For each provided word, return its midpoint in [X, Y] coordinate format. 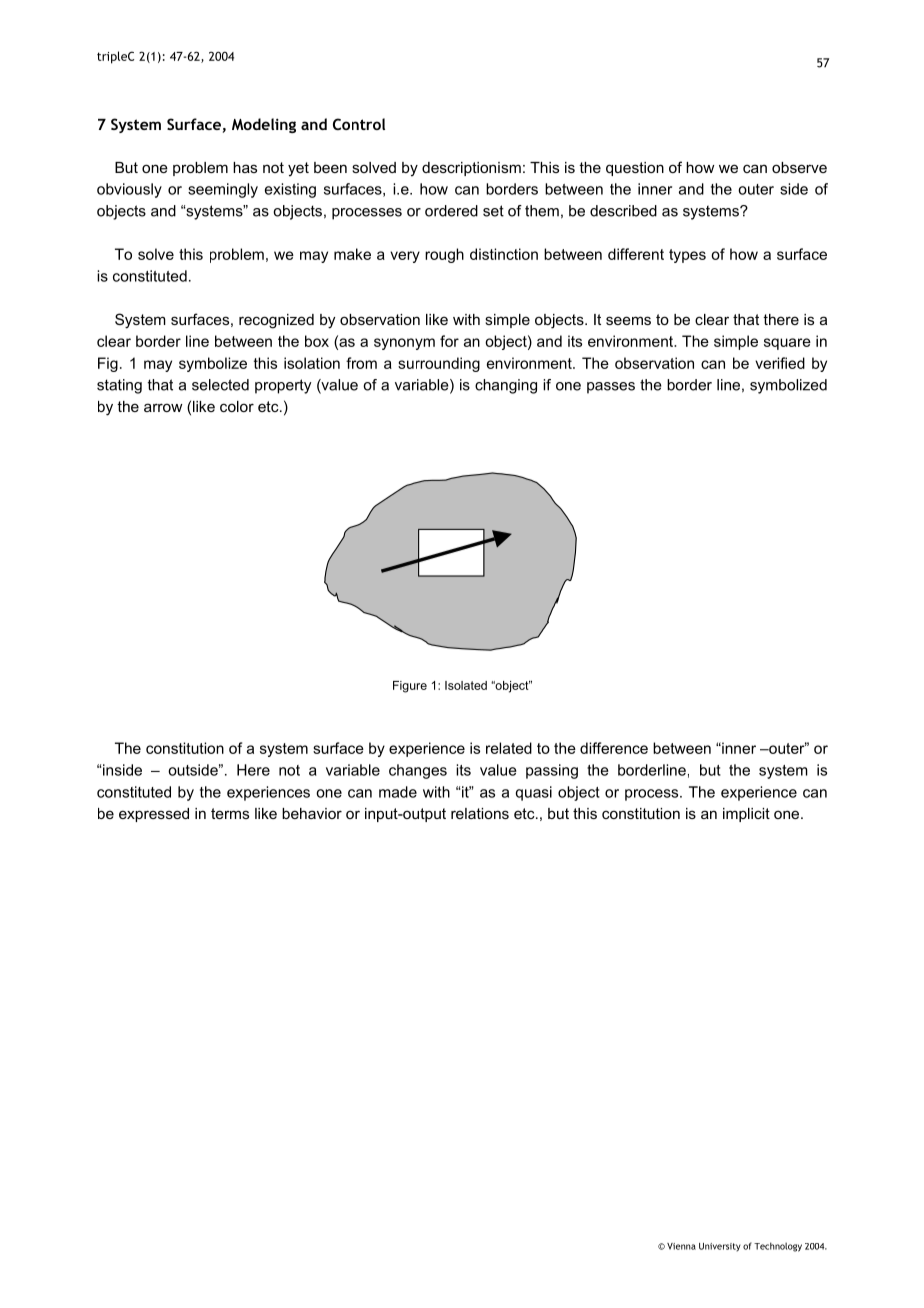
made [398, 792]
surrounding [439, 364]
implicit [746, 815]
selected [220, 385]
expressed [154, 815]
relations [480, 813]
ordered [451, 211]
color [237, 406]
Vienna [681, 1246]
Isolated [466, 685]
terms [230, 813]
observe [799, 167]
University [720, 1247]
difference [614, 748]
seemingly [223, 190]
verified [780, 363]
